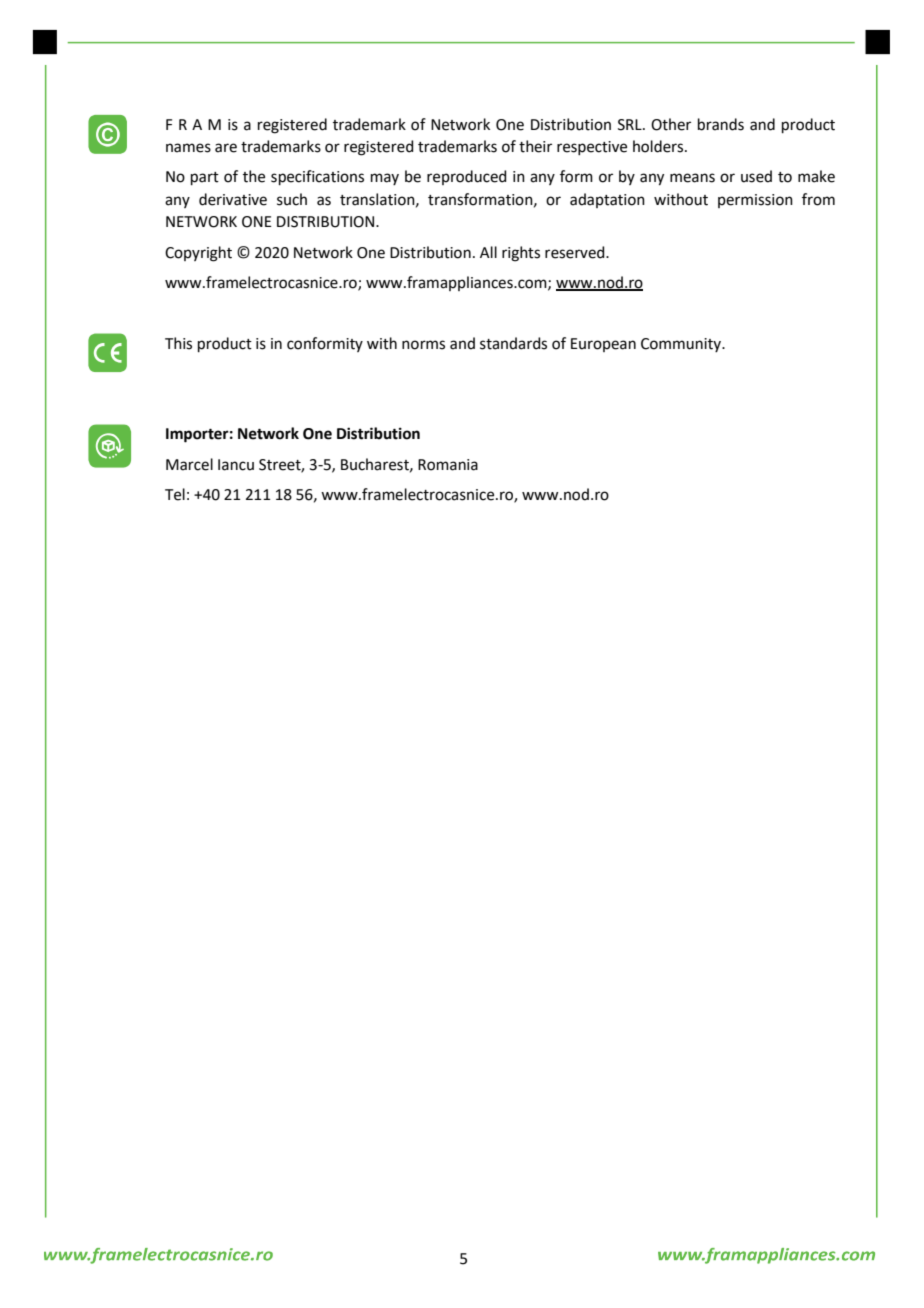  Describe the element at coordinates (755, 201) in the page. I see `permission` at that location.
